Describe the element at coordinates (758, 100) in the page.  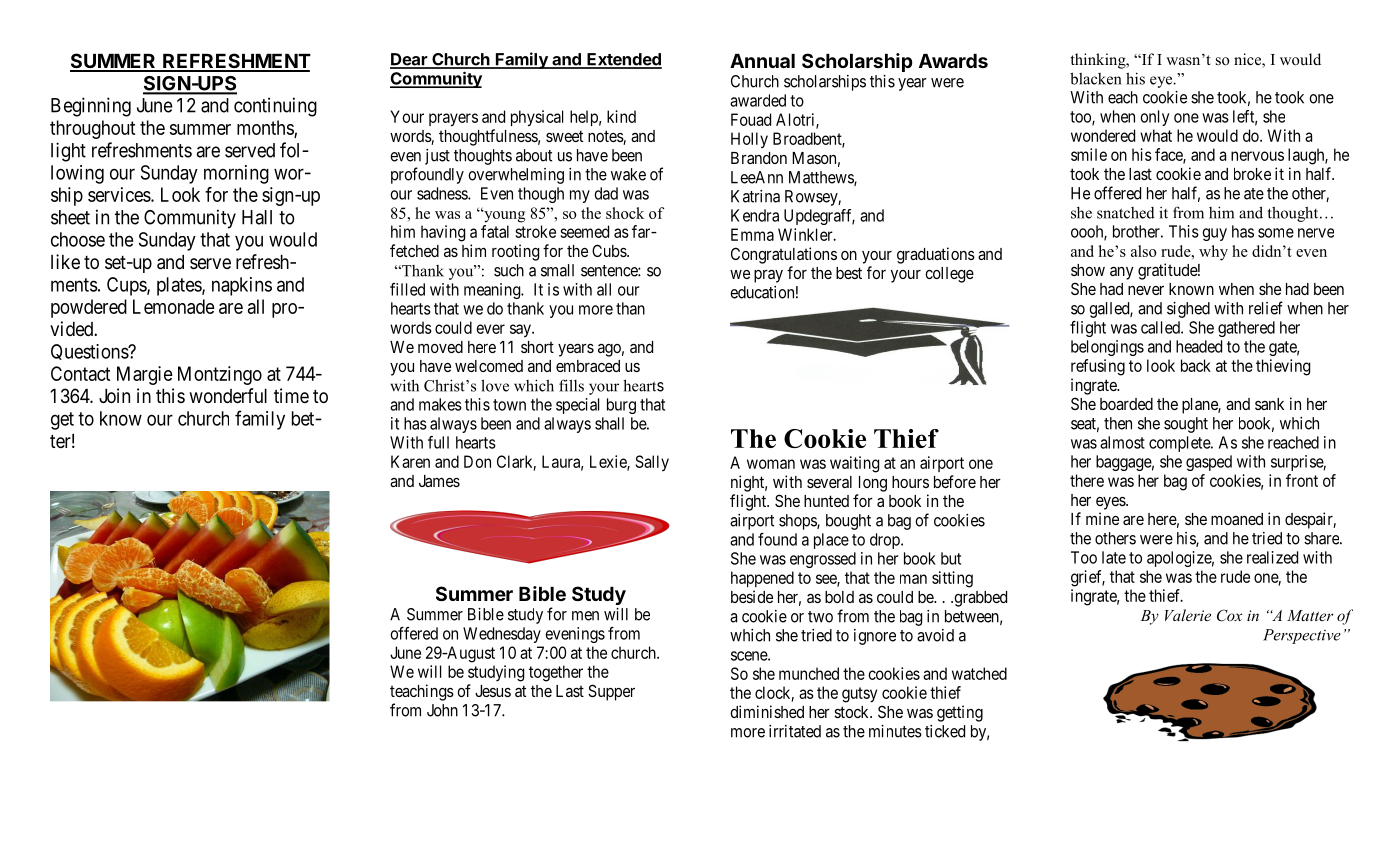
I see `awarded` at that location.
